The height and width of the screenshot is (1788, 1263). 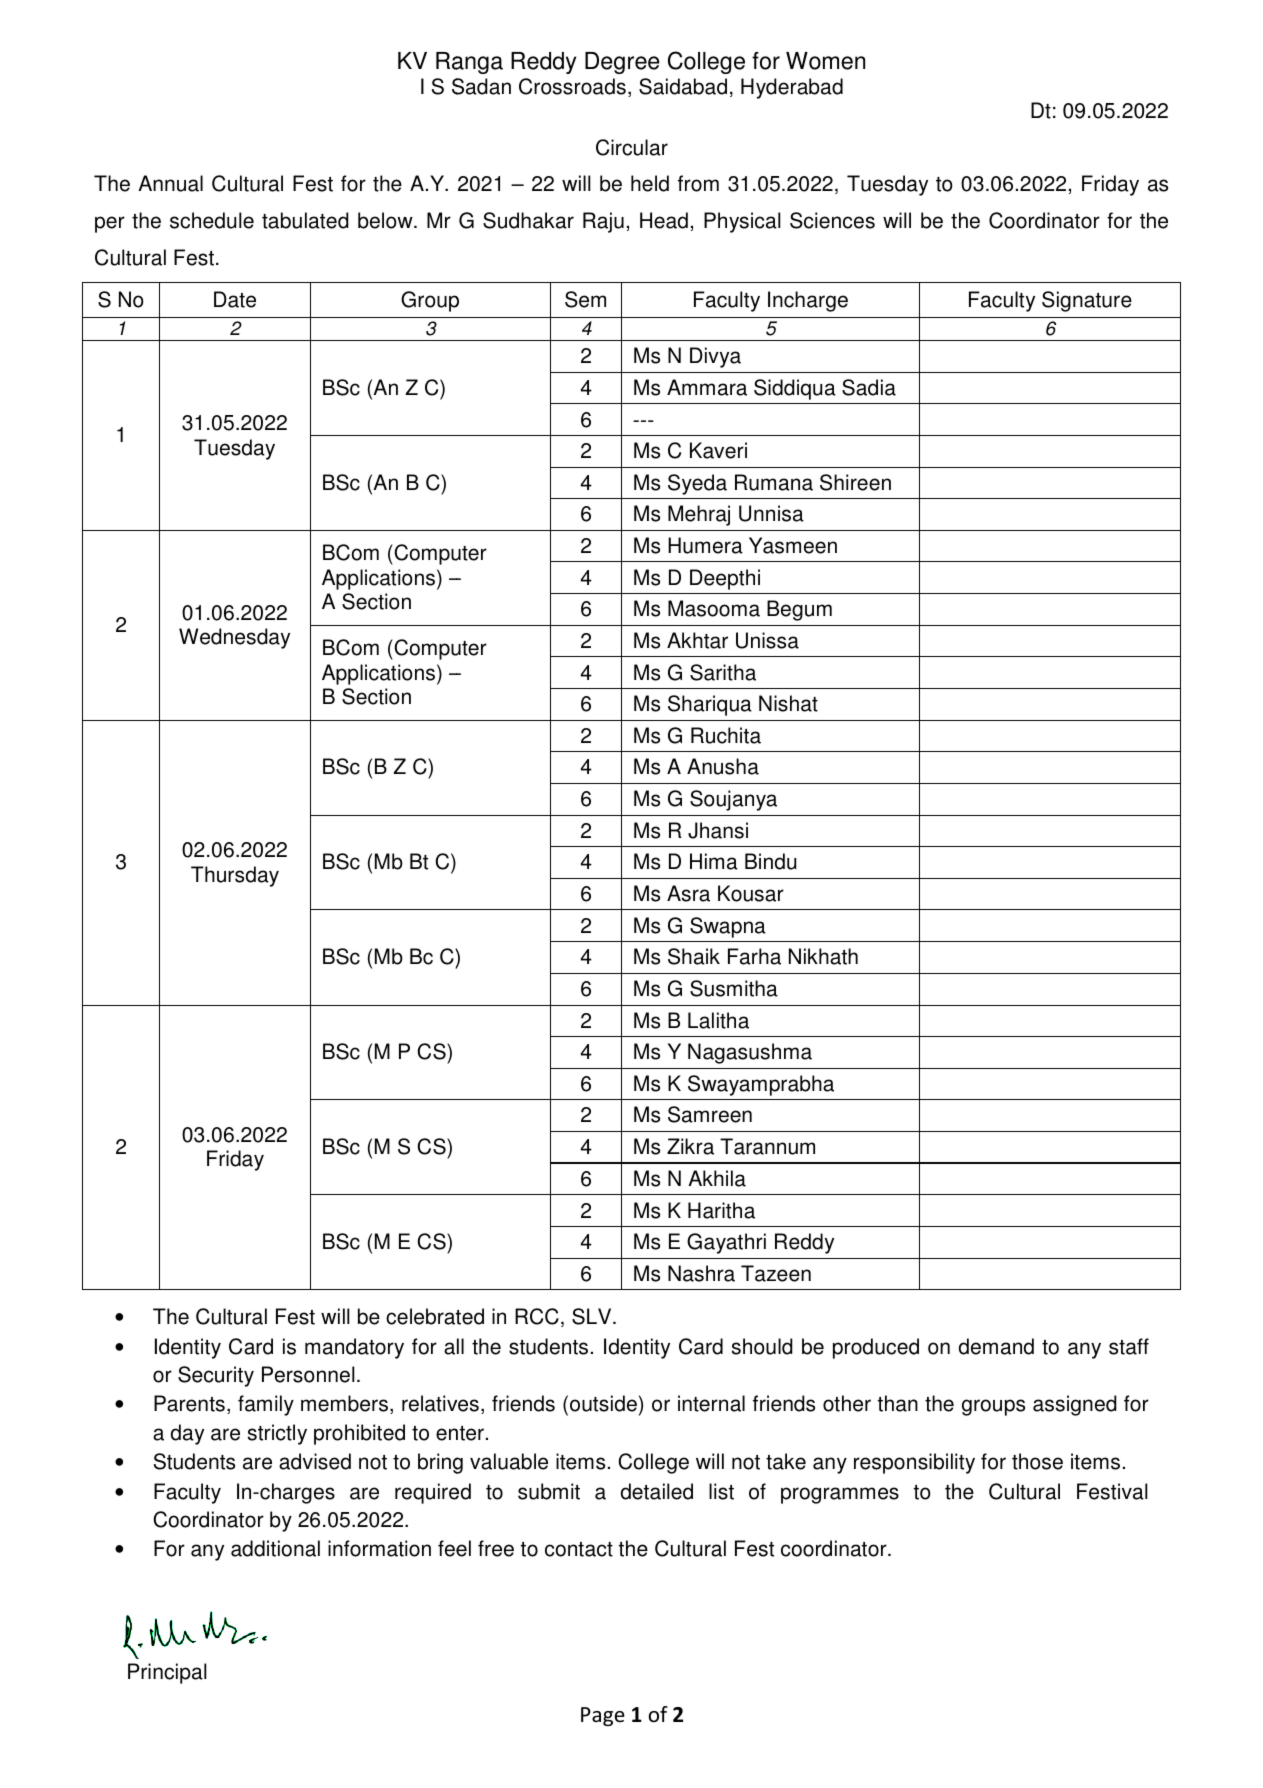 What do you see at coordinates (235, 876) in the screenshot?
I see `Thursday` at bounding box center [235, 876].
